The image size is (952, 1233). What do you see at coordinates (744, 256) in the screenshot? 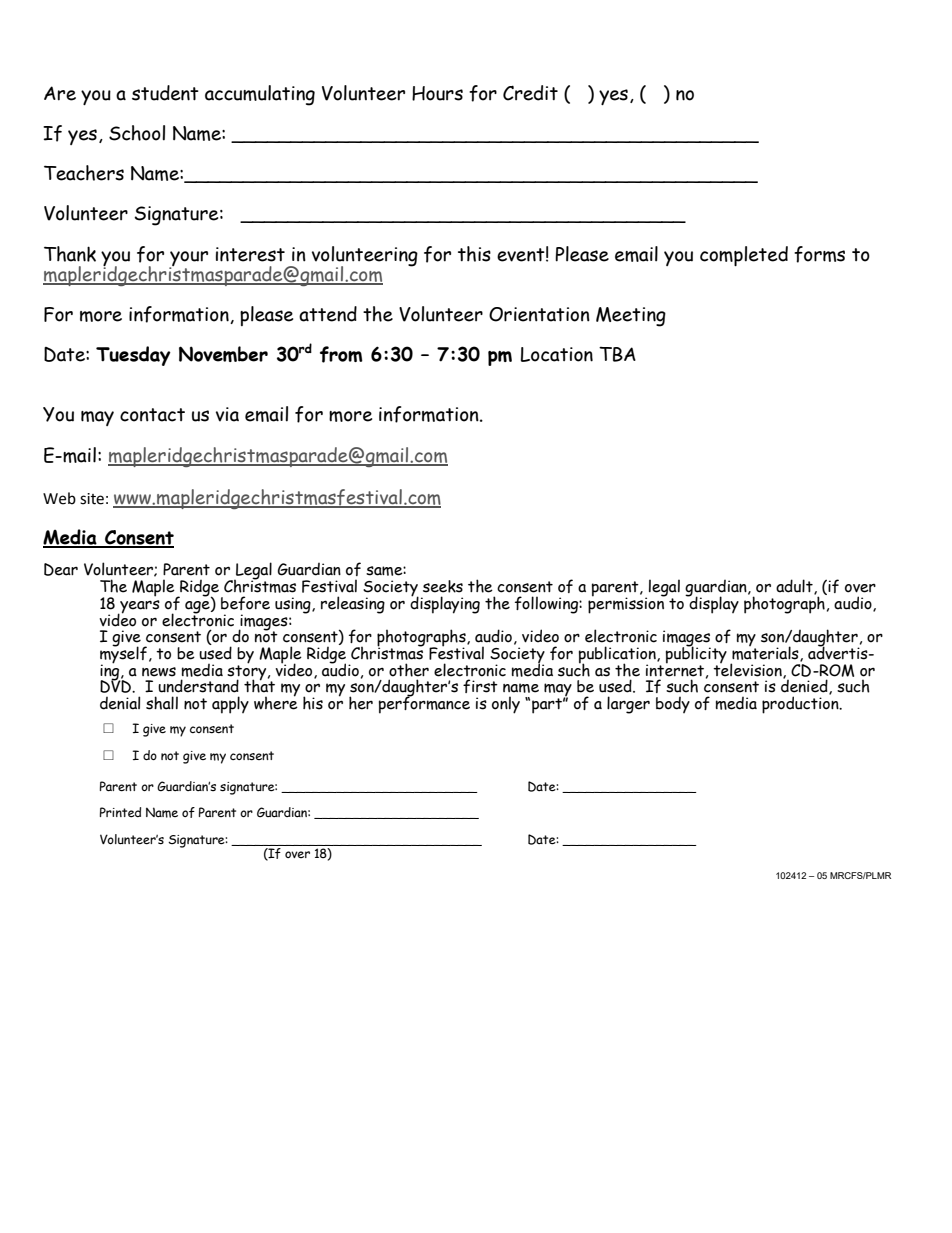
I see `completed` at bounding box center [744, 256].
